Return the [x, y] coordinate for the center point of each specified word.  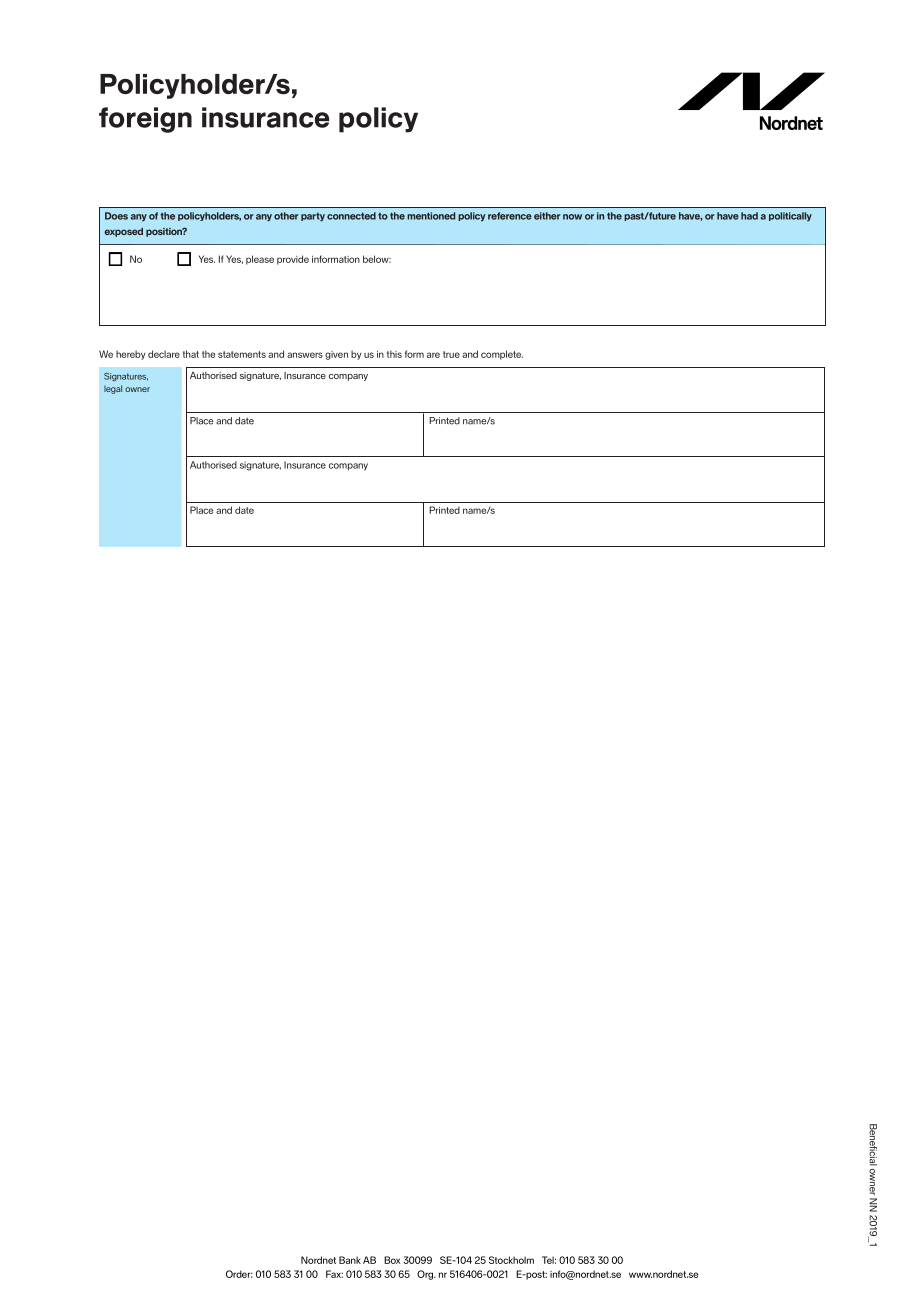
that [191, 354]
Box [392, 1260]
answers [305, 355]
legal [113, 389]
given [336, 355]
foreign [145, 120]
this [394, 354]
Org [426, 1275]
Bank [350, 1260]
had [749, 216]
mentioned [431, 216]
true [451, 354]
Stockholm [511, 1260]
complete [502, 355]
